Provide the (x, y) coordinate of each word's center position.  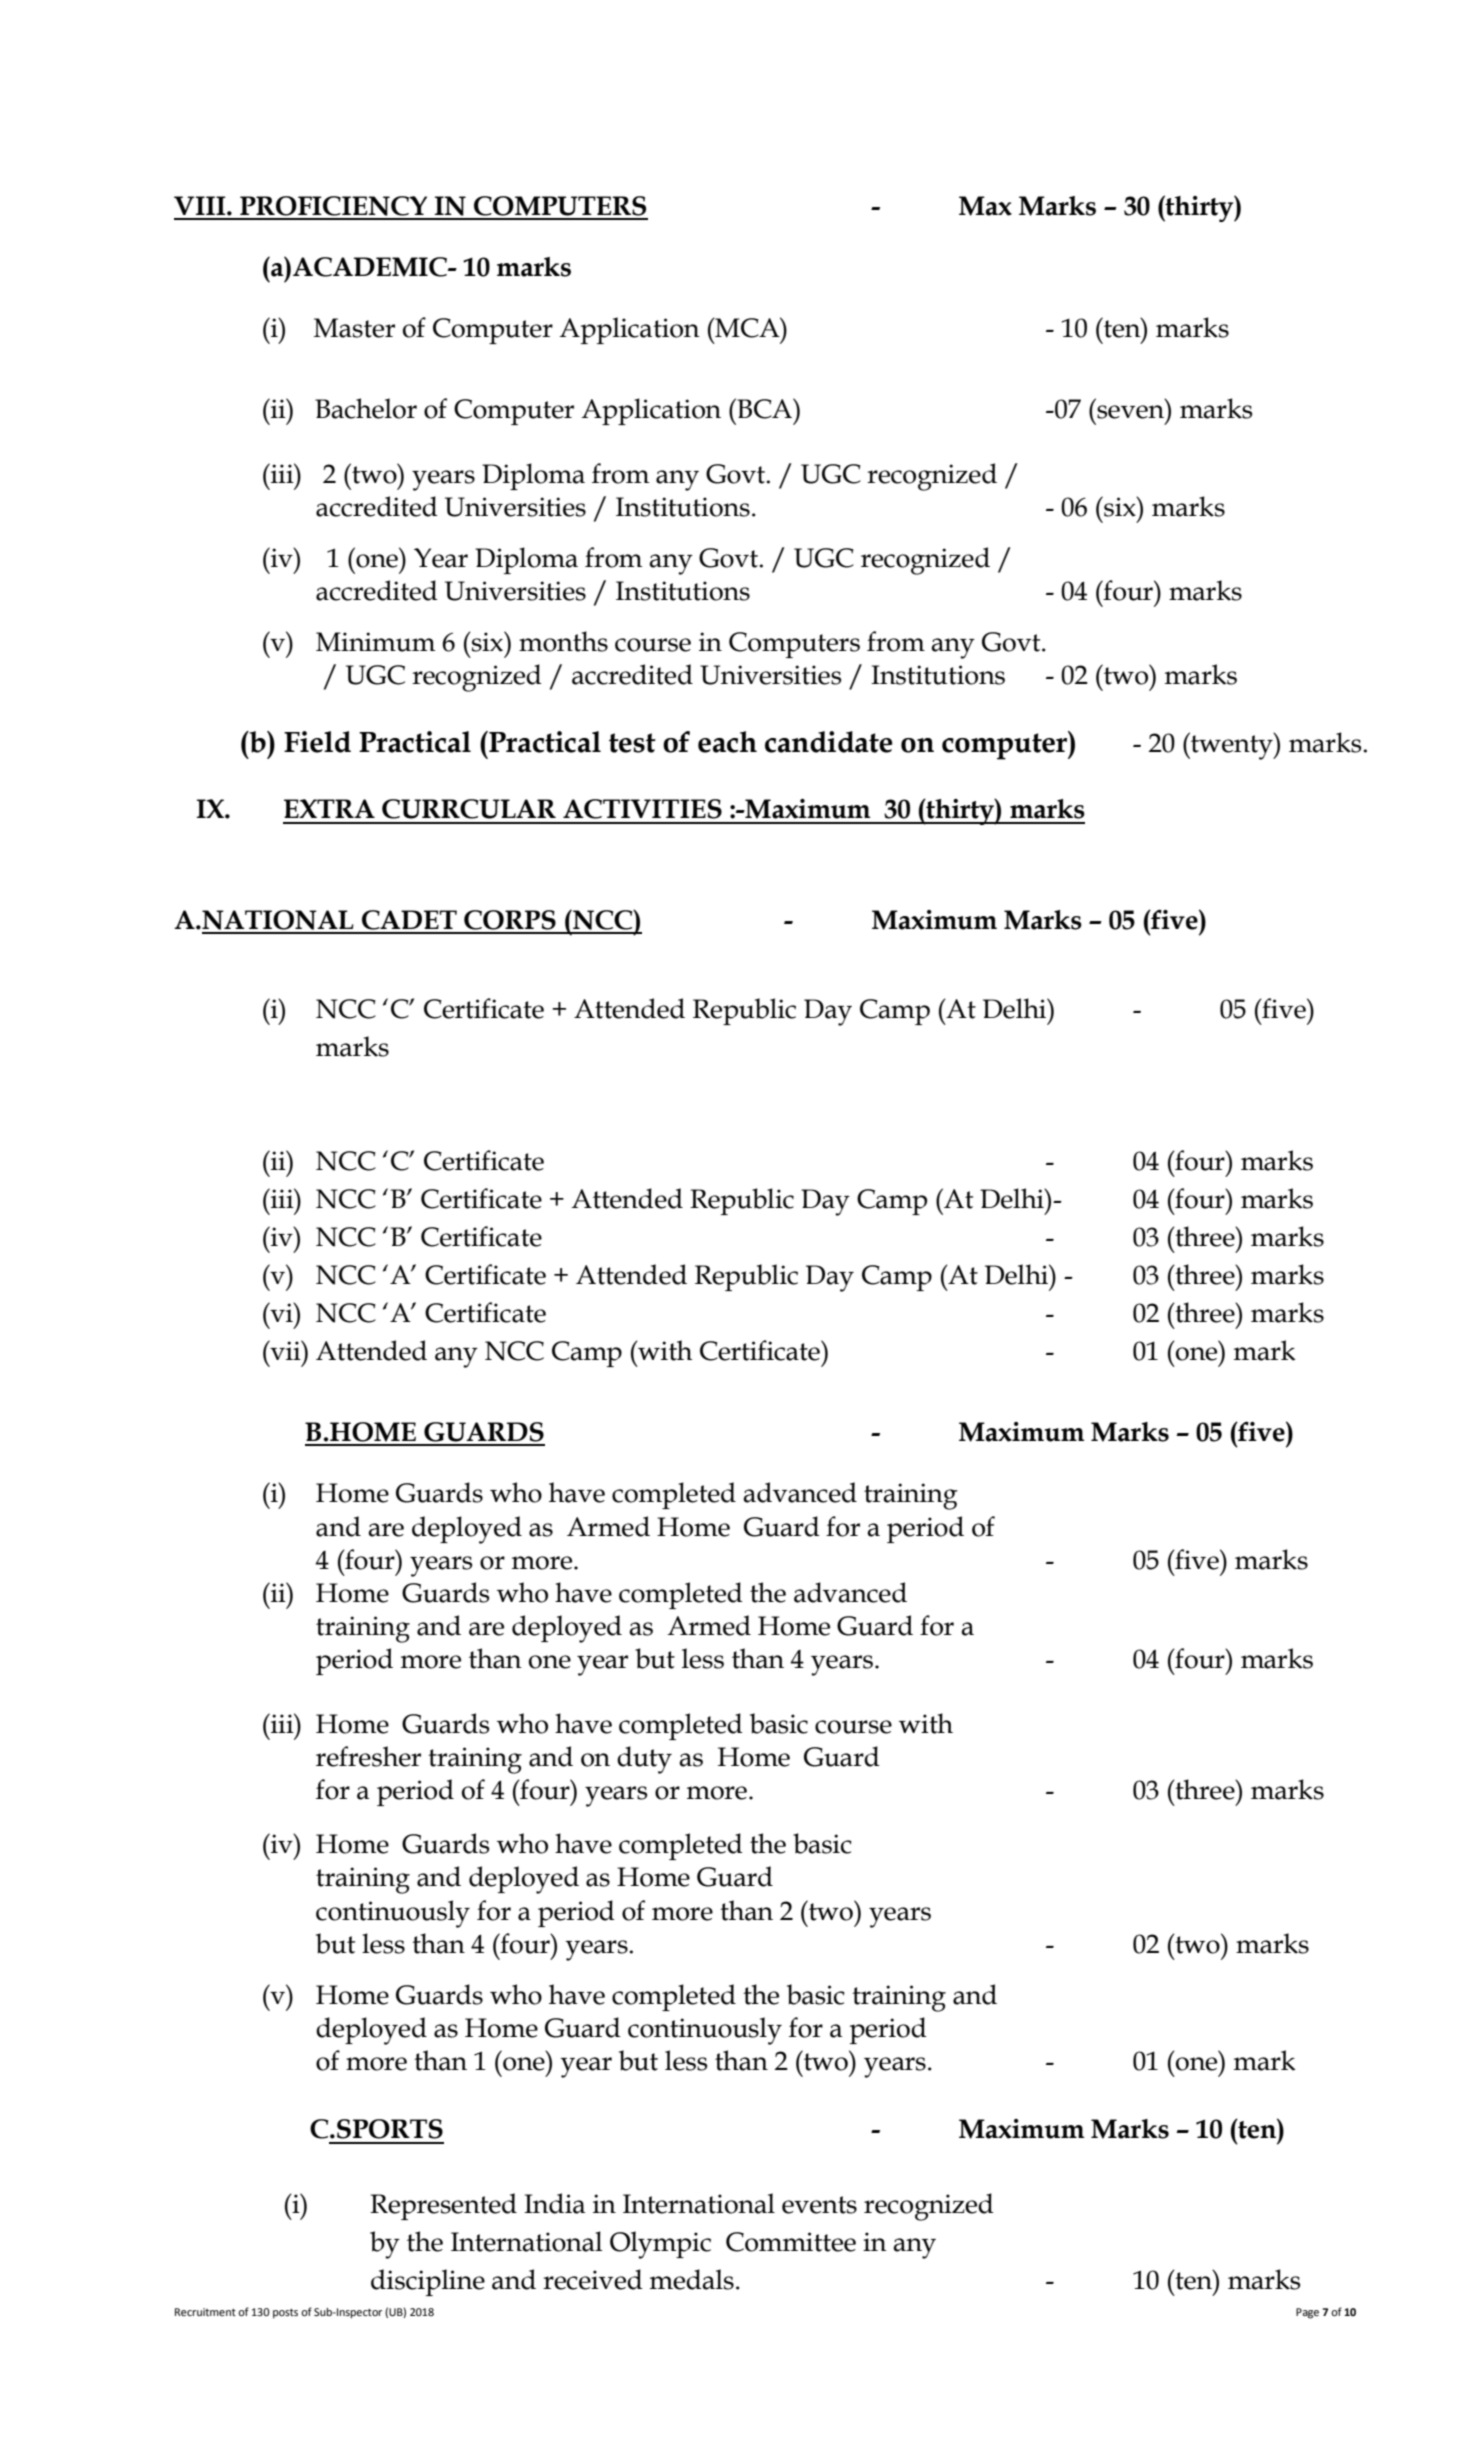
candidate (828, 742)
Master (354, 328)
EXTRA (329, 808)
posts (285, 2314)
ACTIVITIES (642, 809)
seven (1130, 412)
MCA (747, 327)
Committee (791, 2242)
